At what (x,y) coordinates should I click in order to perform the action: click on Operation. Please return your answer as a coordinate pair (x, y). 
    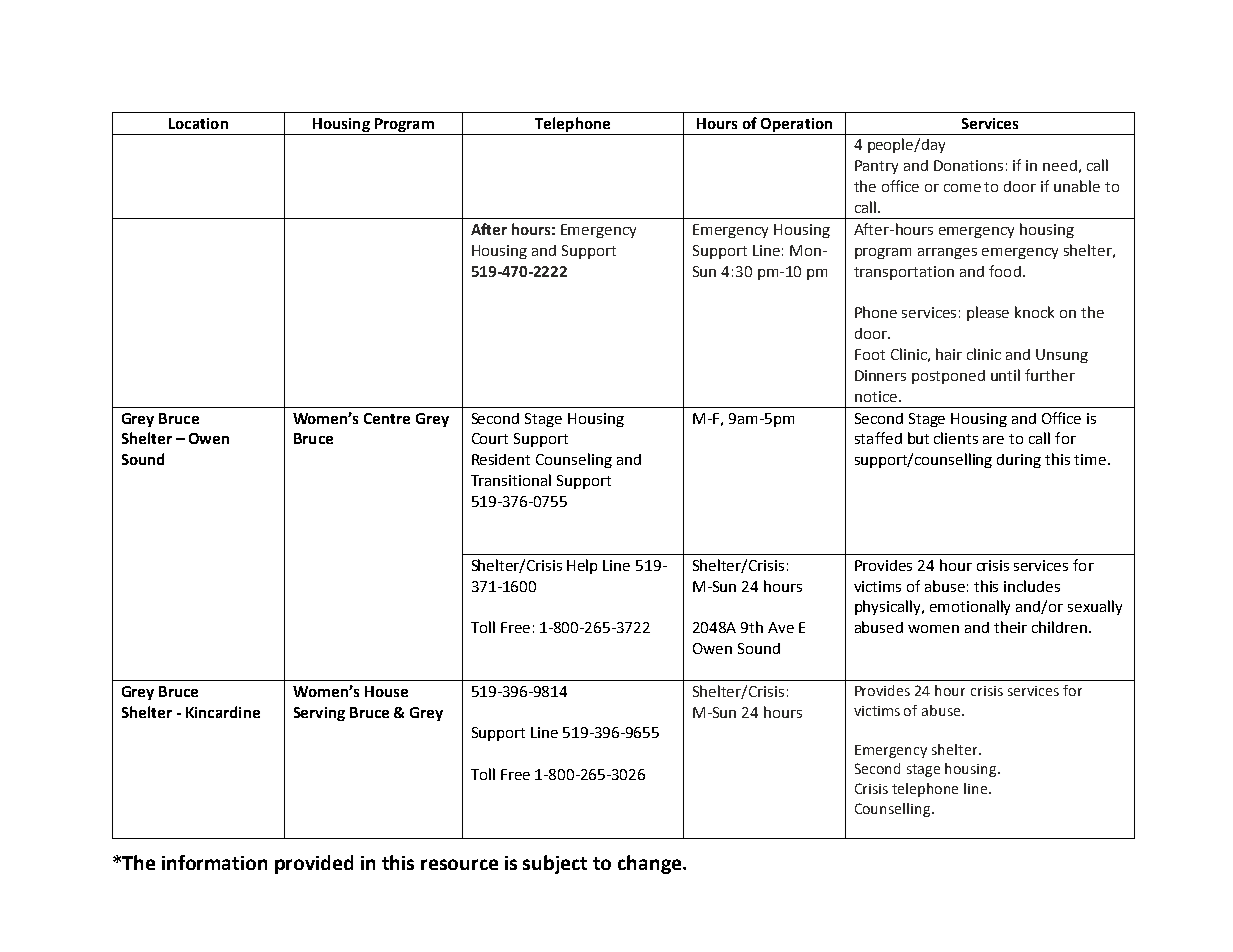
    Looking at the image, I should click on (796, 125).
